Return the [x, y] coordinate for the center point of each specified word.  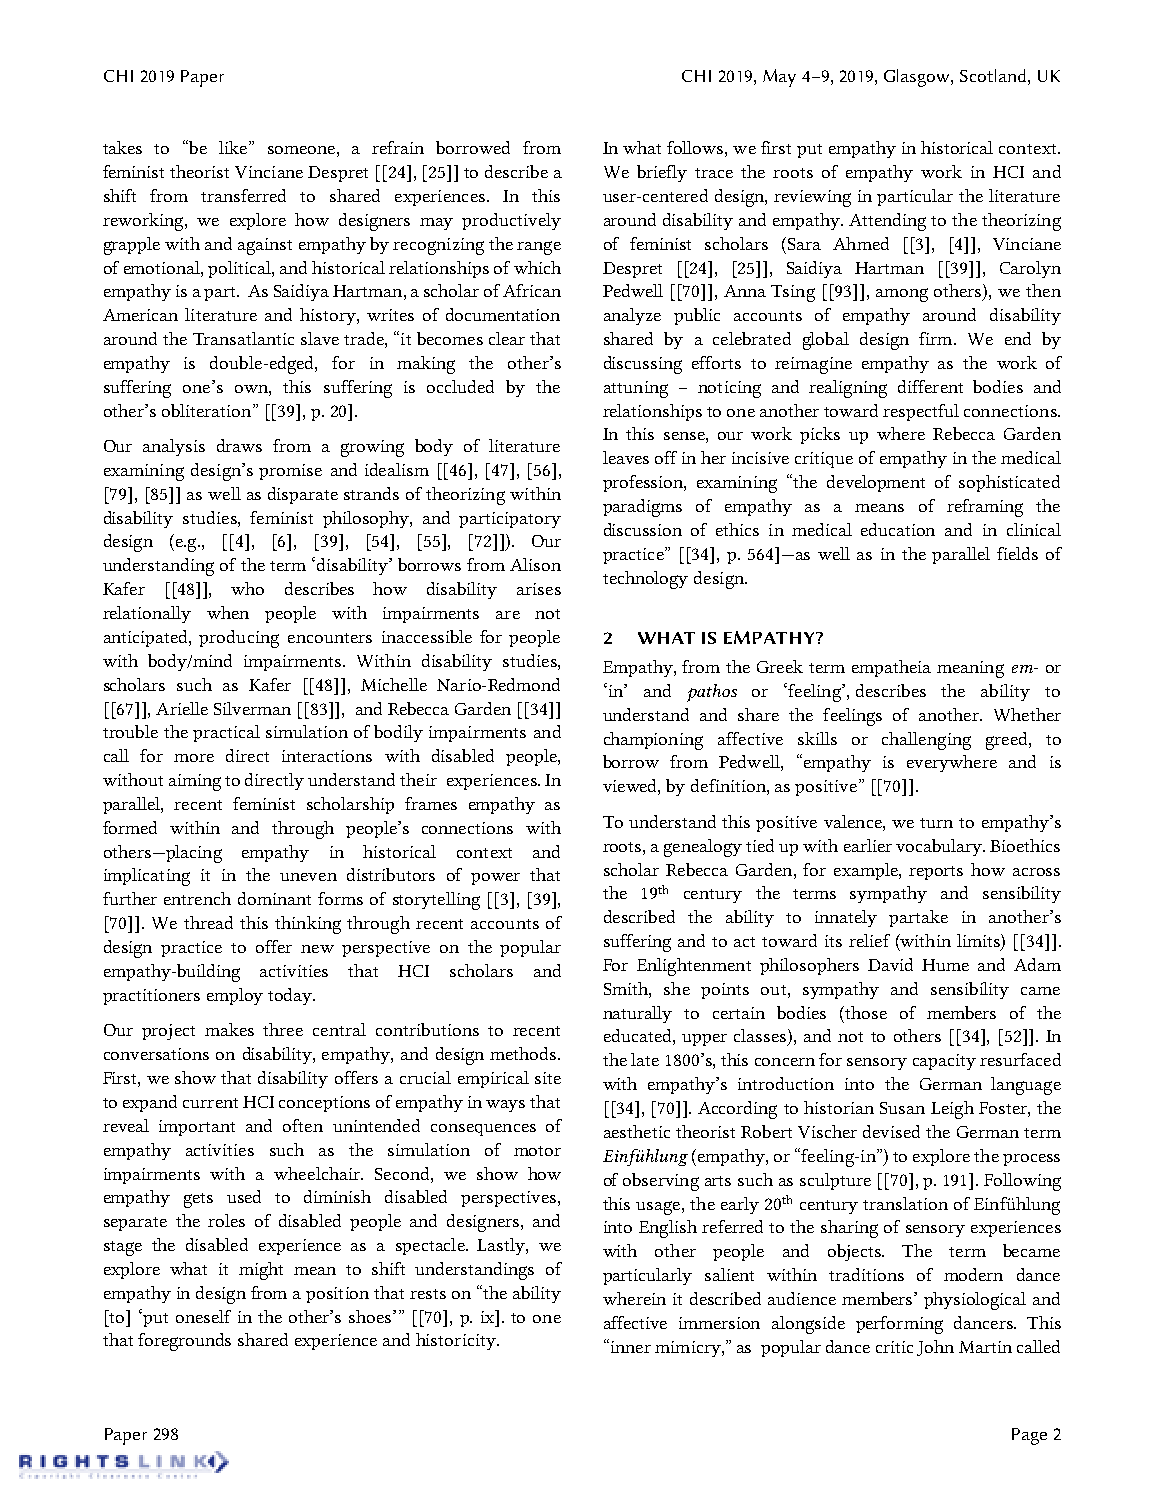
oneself [203, 1316]
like [233, 147]
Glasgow [918, 78]
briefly [662, 173]
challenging [926, 741]
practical [226, 733]
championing [653, 741]
